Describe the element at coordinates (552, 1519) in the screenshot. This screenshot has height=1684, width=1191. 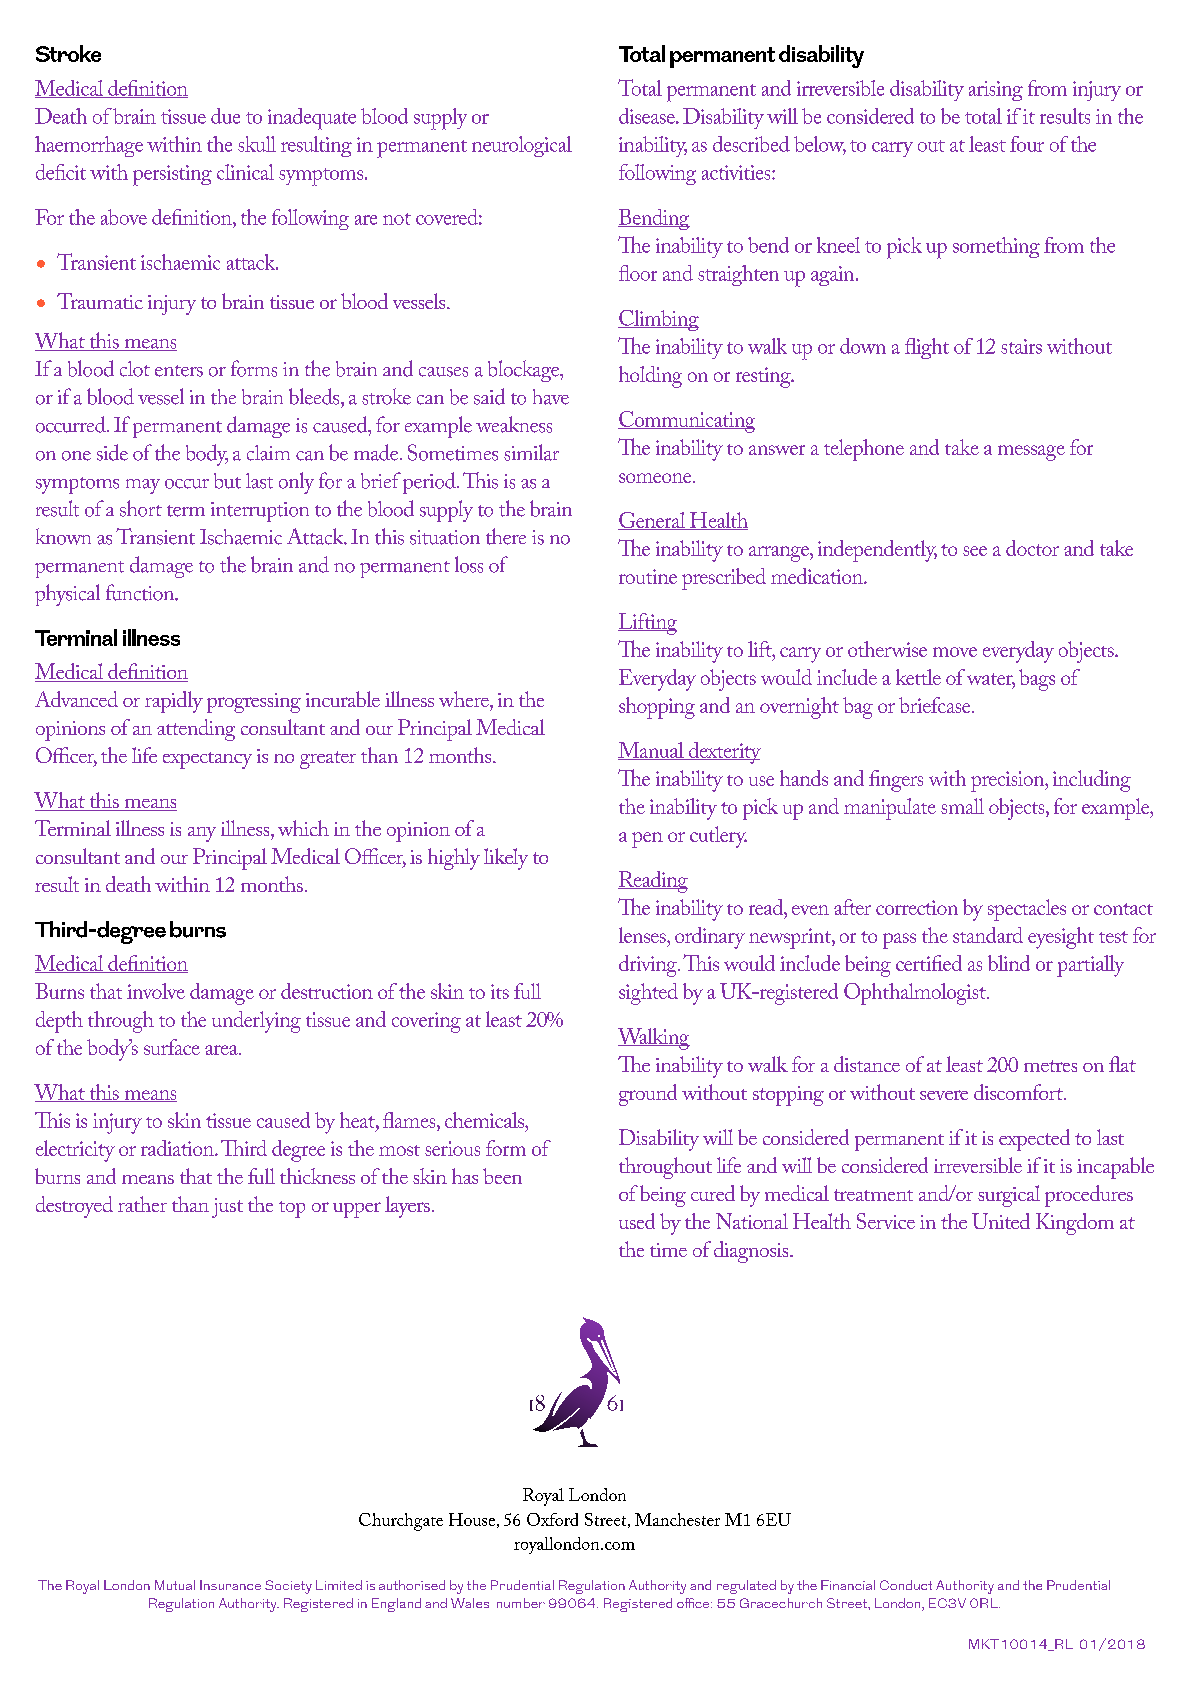
I see `Oxford` at that location.
